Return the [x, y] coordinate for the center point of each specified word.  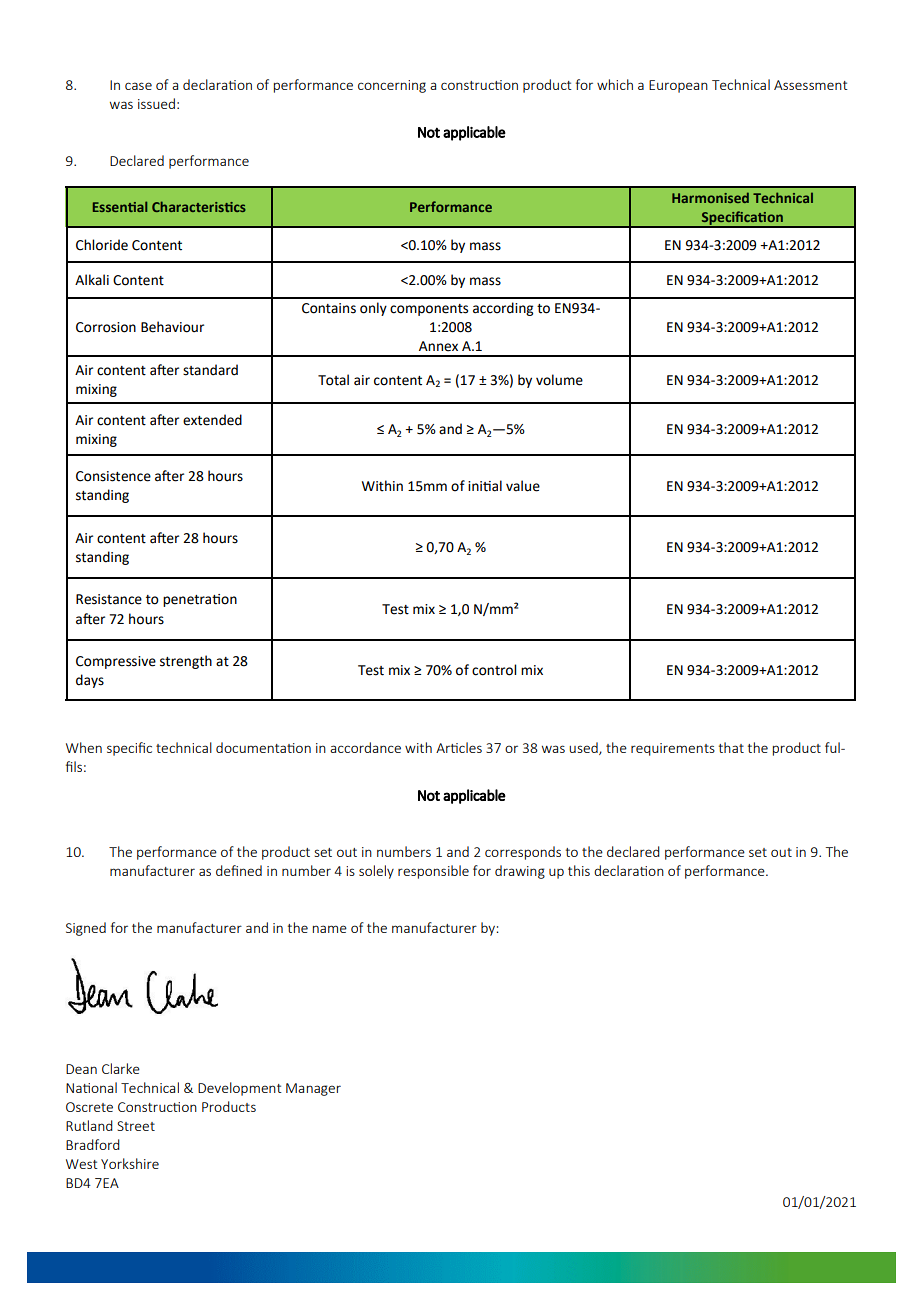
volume [559, 380]
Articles [459, 747]
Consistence [113, 476]
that [731, 747]
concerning [392, 86]
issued [156, 103]
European [678, 86]
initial [485, 486]
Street [136, 1126]
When [84, 747]
